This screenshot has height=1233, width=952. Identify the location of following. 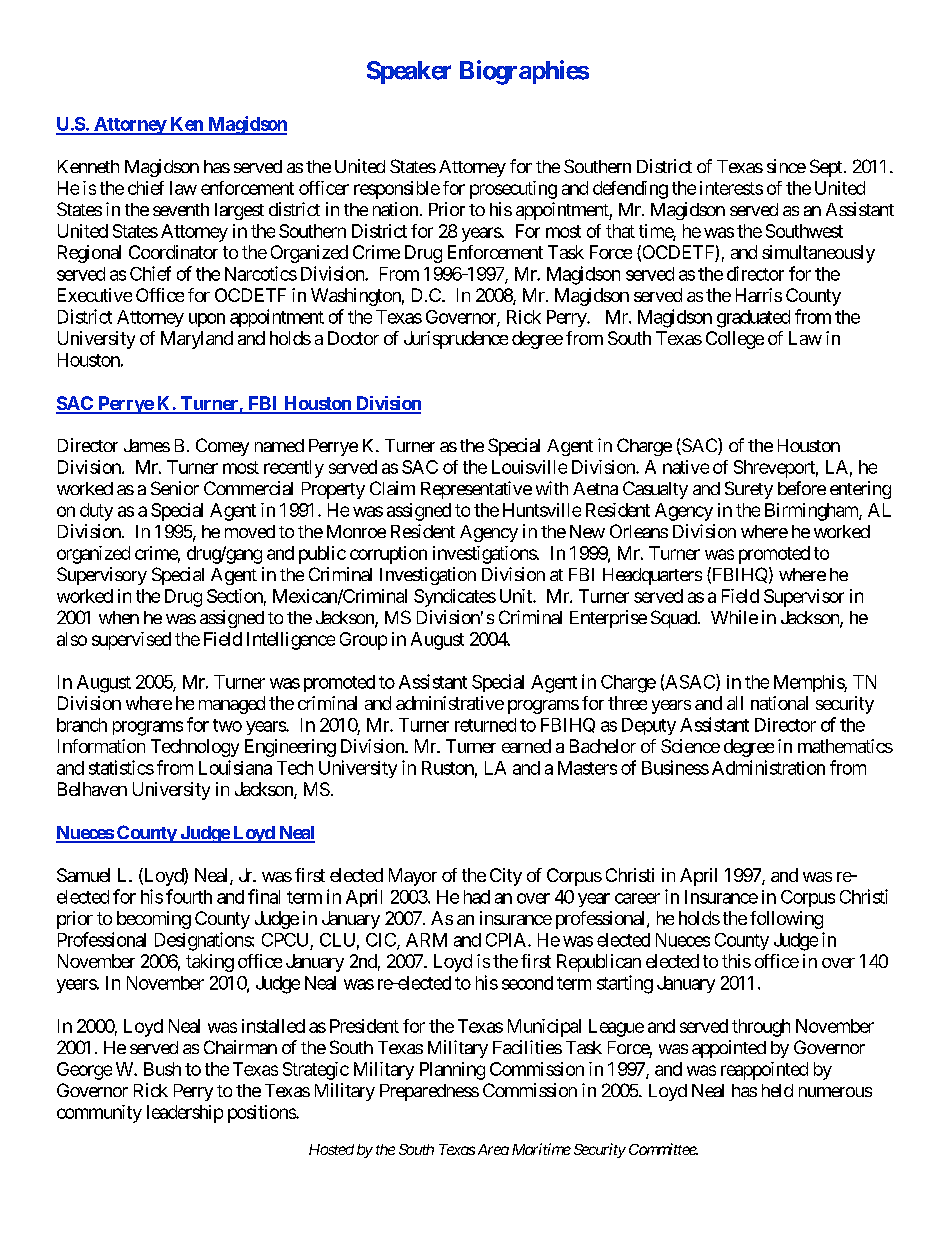
(786, 920).
